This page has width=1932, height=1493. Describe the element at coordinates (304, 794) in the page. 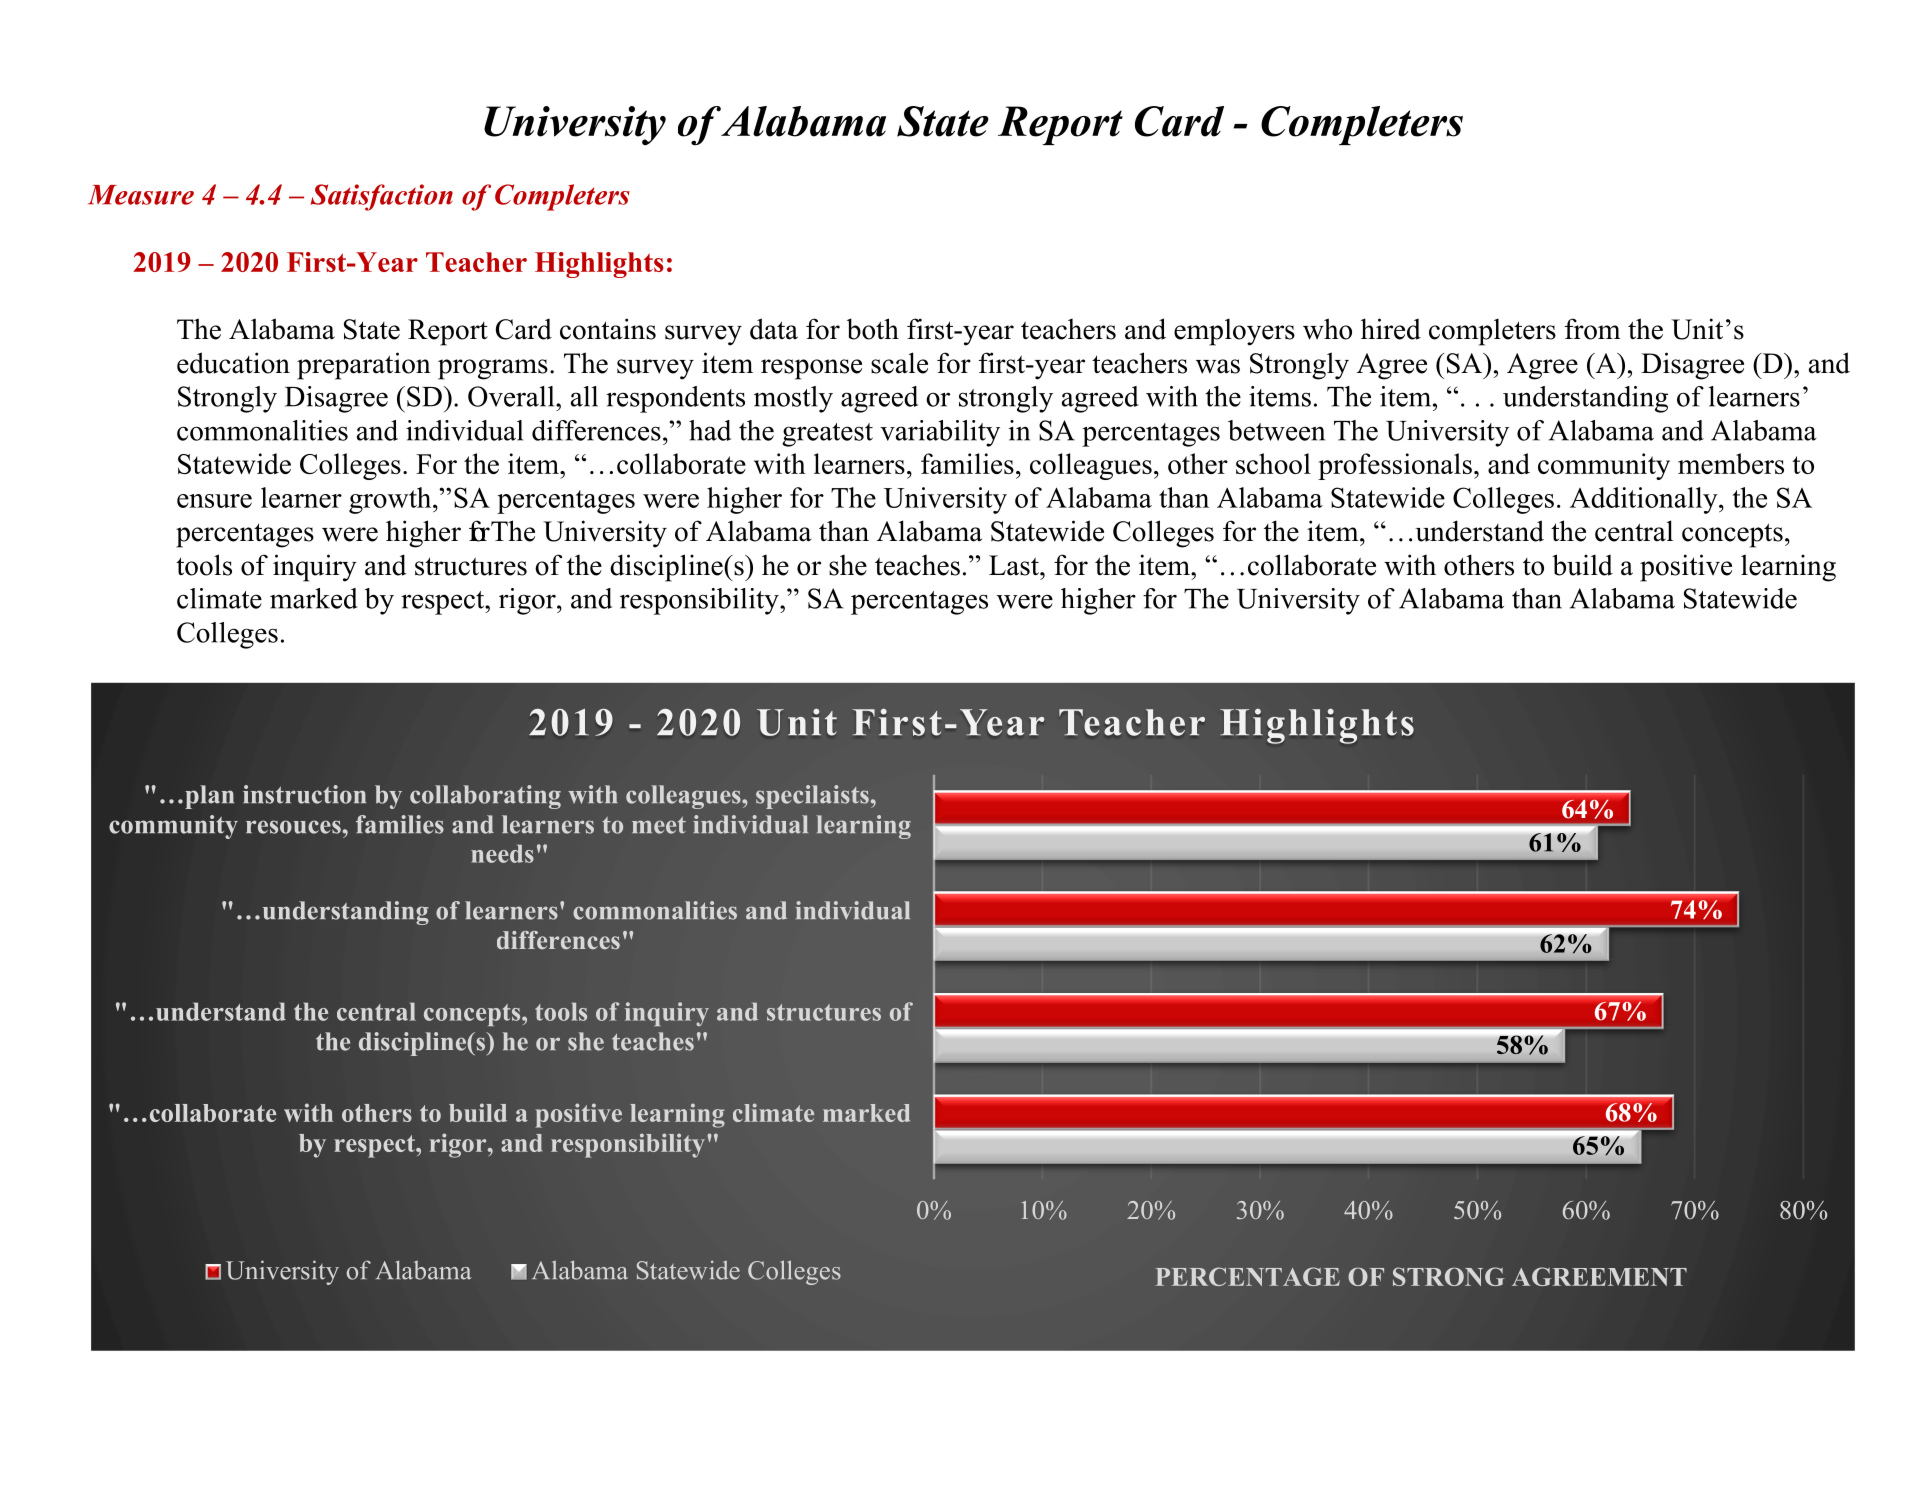

I see `instruction` at that location.
